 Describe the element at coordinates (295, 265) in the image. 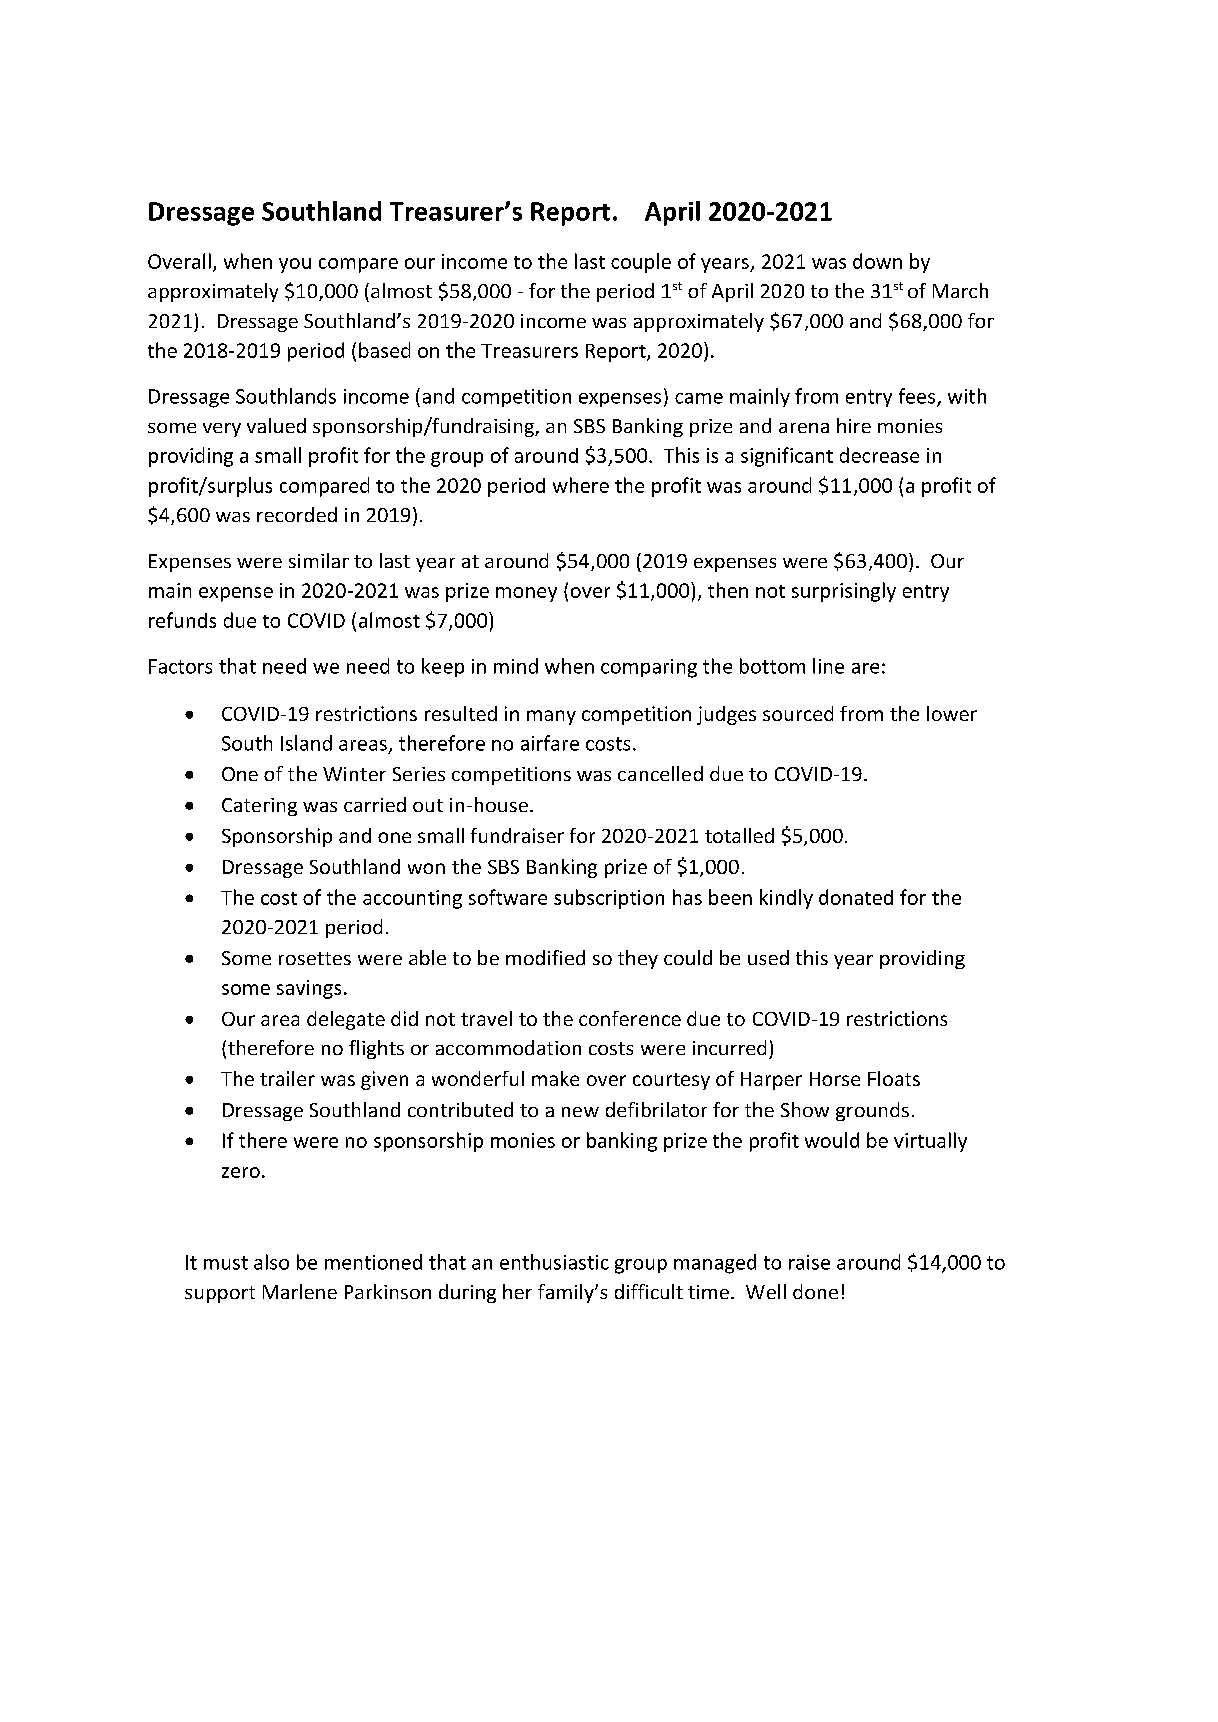

I see `you` at that location.
